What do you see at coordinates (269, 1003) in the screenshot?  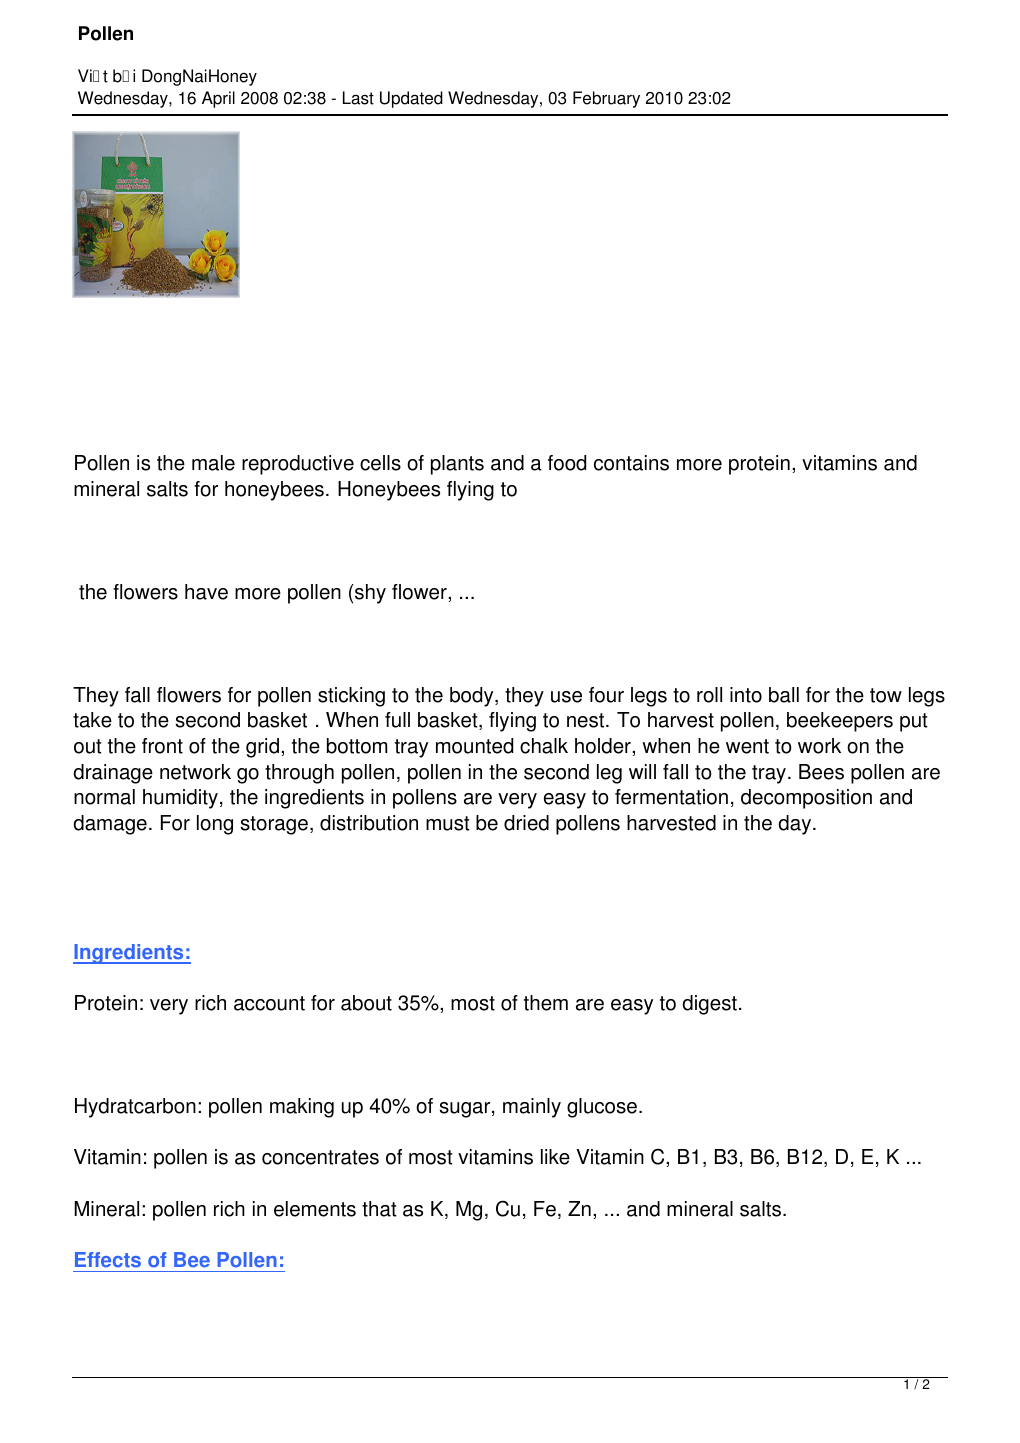 I see `account` at bounding box center [269, 1003].
